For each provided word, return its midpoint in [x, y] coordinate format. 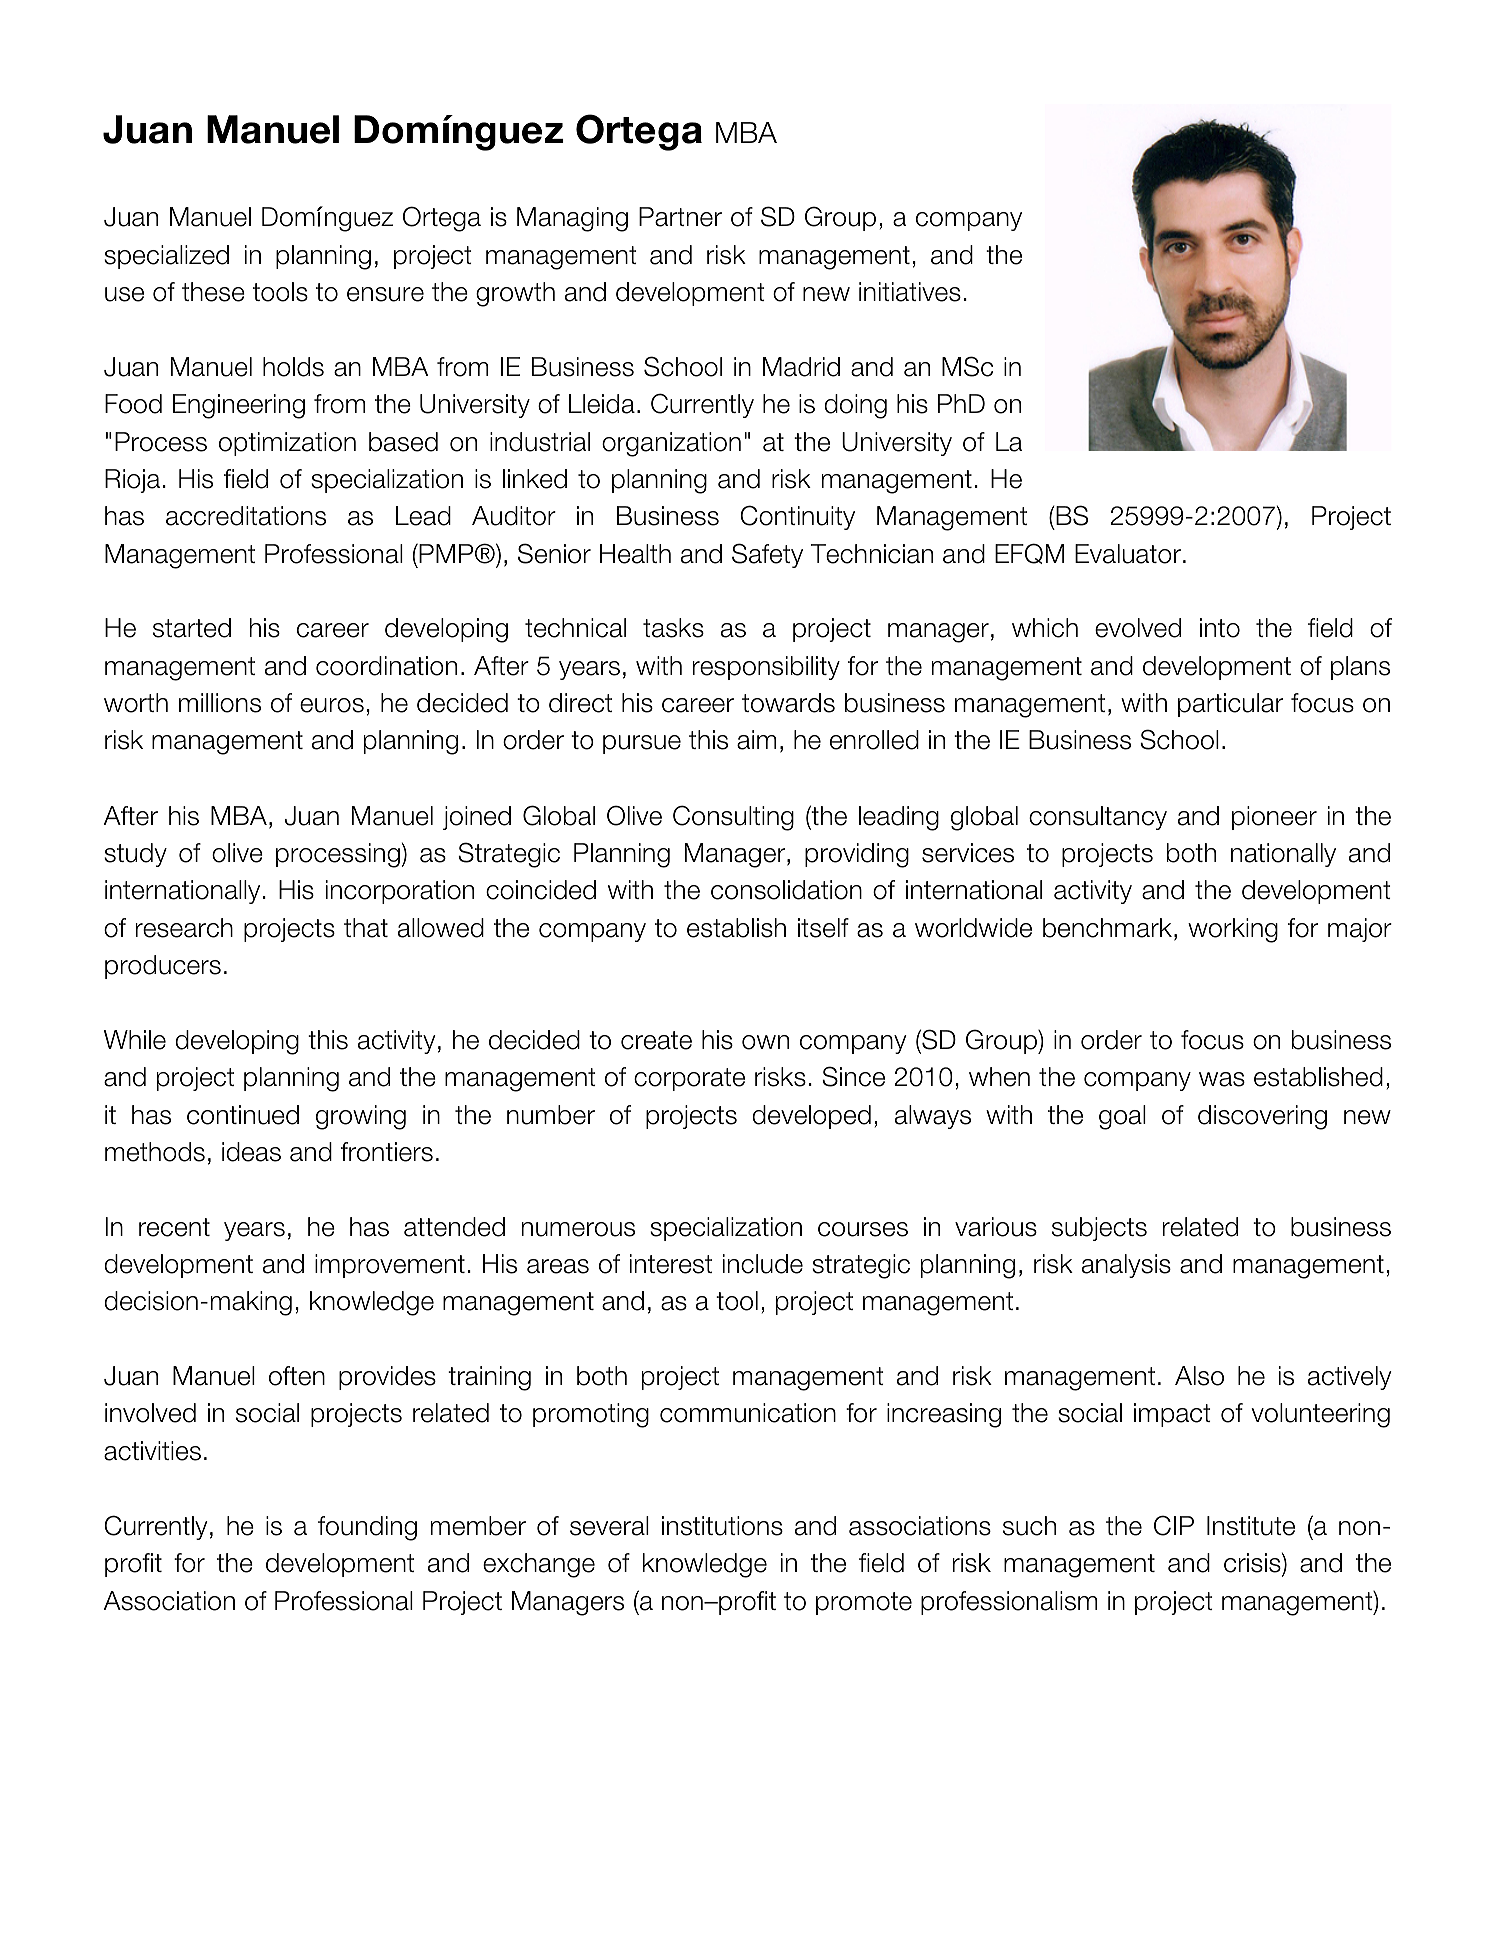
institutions [722, 1526]
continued [243, 1115]
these [213, 292]
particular [1230, 705]
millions [220, 703]
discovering [1262, 1117]
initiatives [910, 292]
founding [367, 1528]
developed [811, 1117]
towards [788, 703]
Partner [680, 217]
